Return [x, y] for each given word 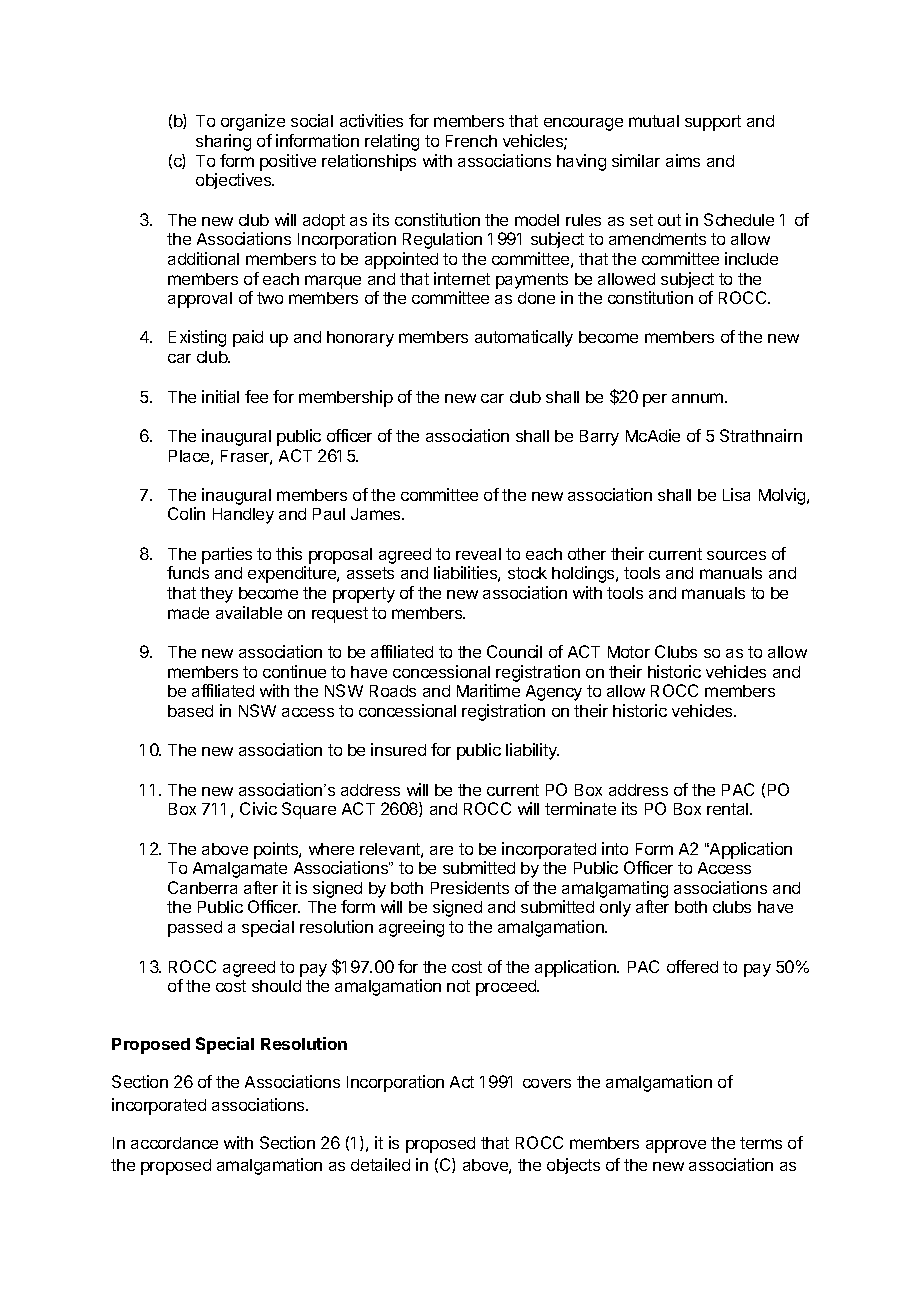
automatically [524, 338]
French [471, 141]
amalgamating [615, 891]
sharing [223, 142]
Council [514, 651]
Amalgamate [240, 870]
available [249, 612]
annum [697, 398]
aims [683, 160]
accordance [174, 1143]
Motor [629, 652]
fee [256, 396]
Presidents [470, 887]
